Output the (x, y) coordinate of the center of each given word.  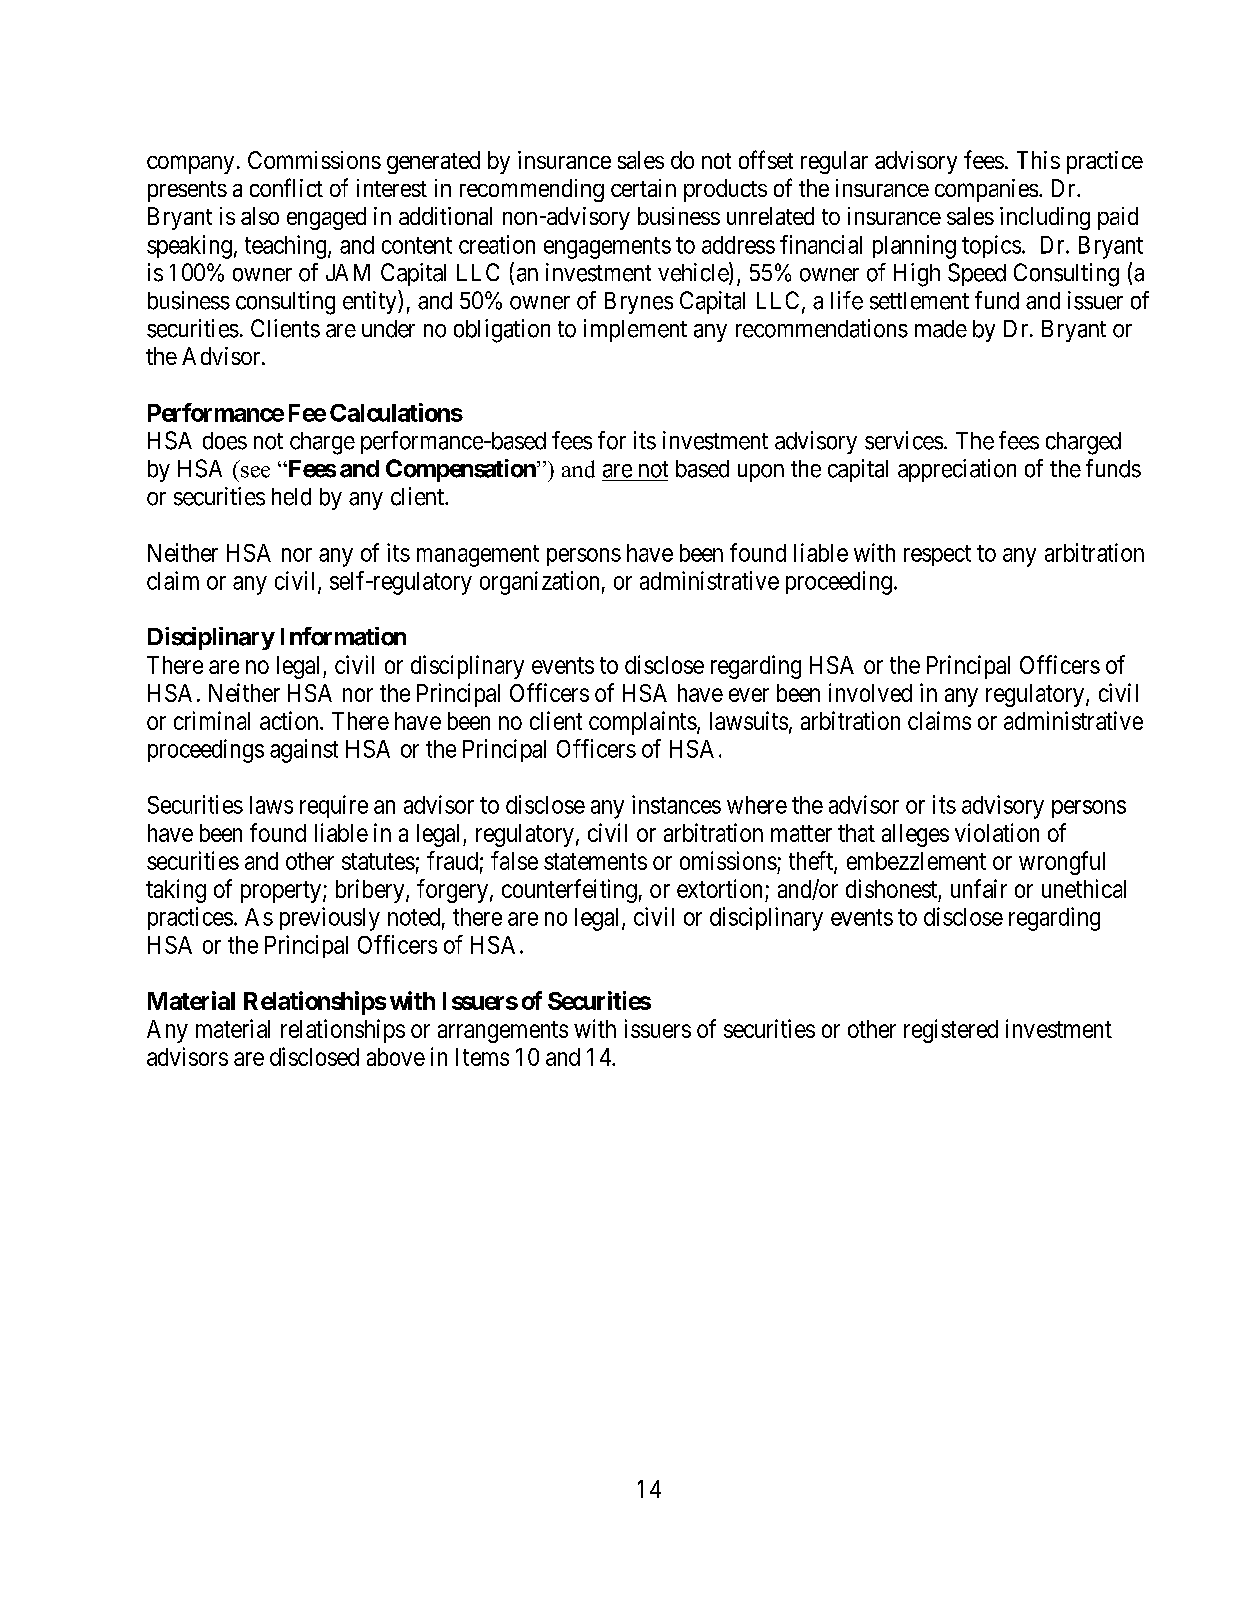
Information (343, 636)
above (396, 1057)
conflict (286, 187)
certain (643, 188)
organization (539, 583)
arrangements (503, 1032)
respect (937, 555)
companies (986, 190)
